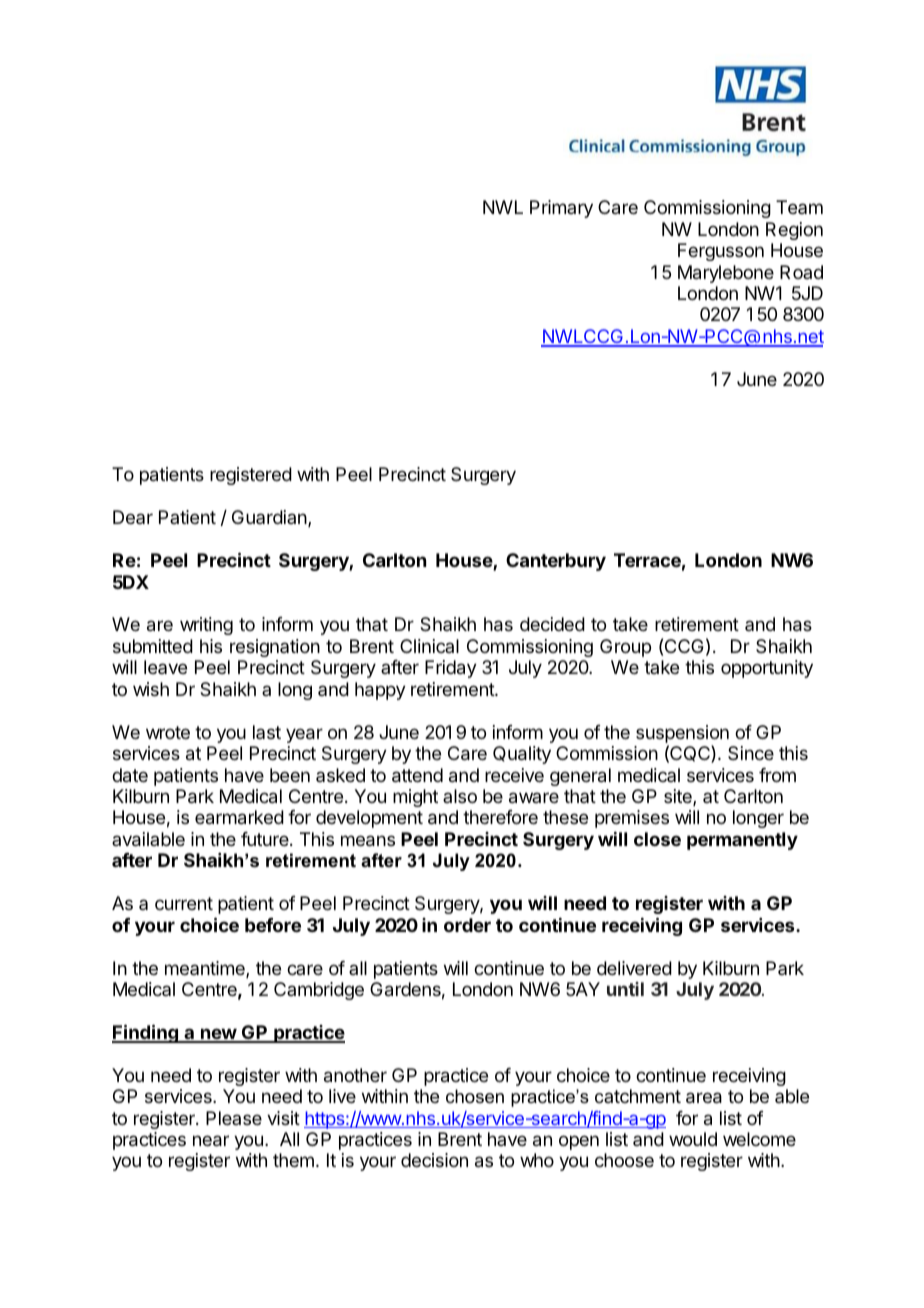 The height and width of the image is (1308, 924). What do you see at coordinates (211, 1141) in the image?
I see `near` at bounding box center [211, 1141].
